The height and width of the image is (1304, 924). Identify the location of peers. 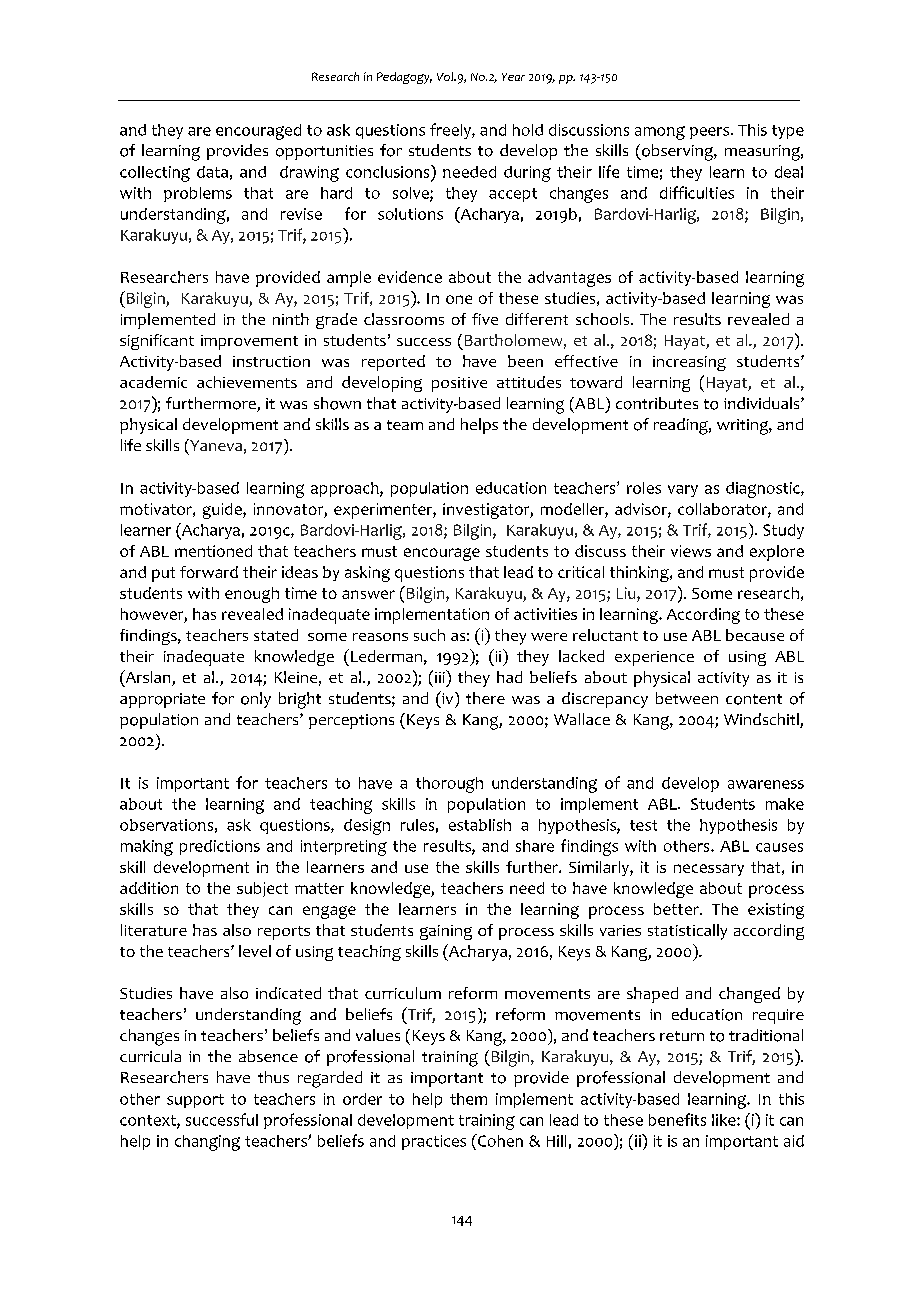
(711, 133).
